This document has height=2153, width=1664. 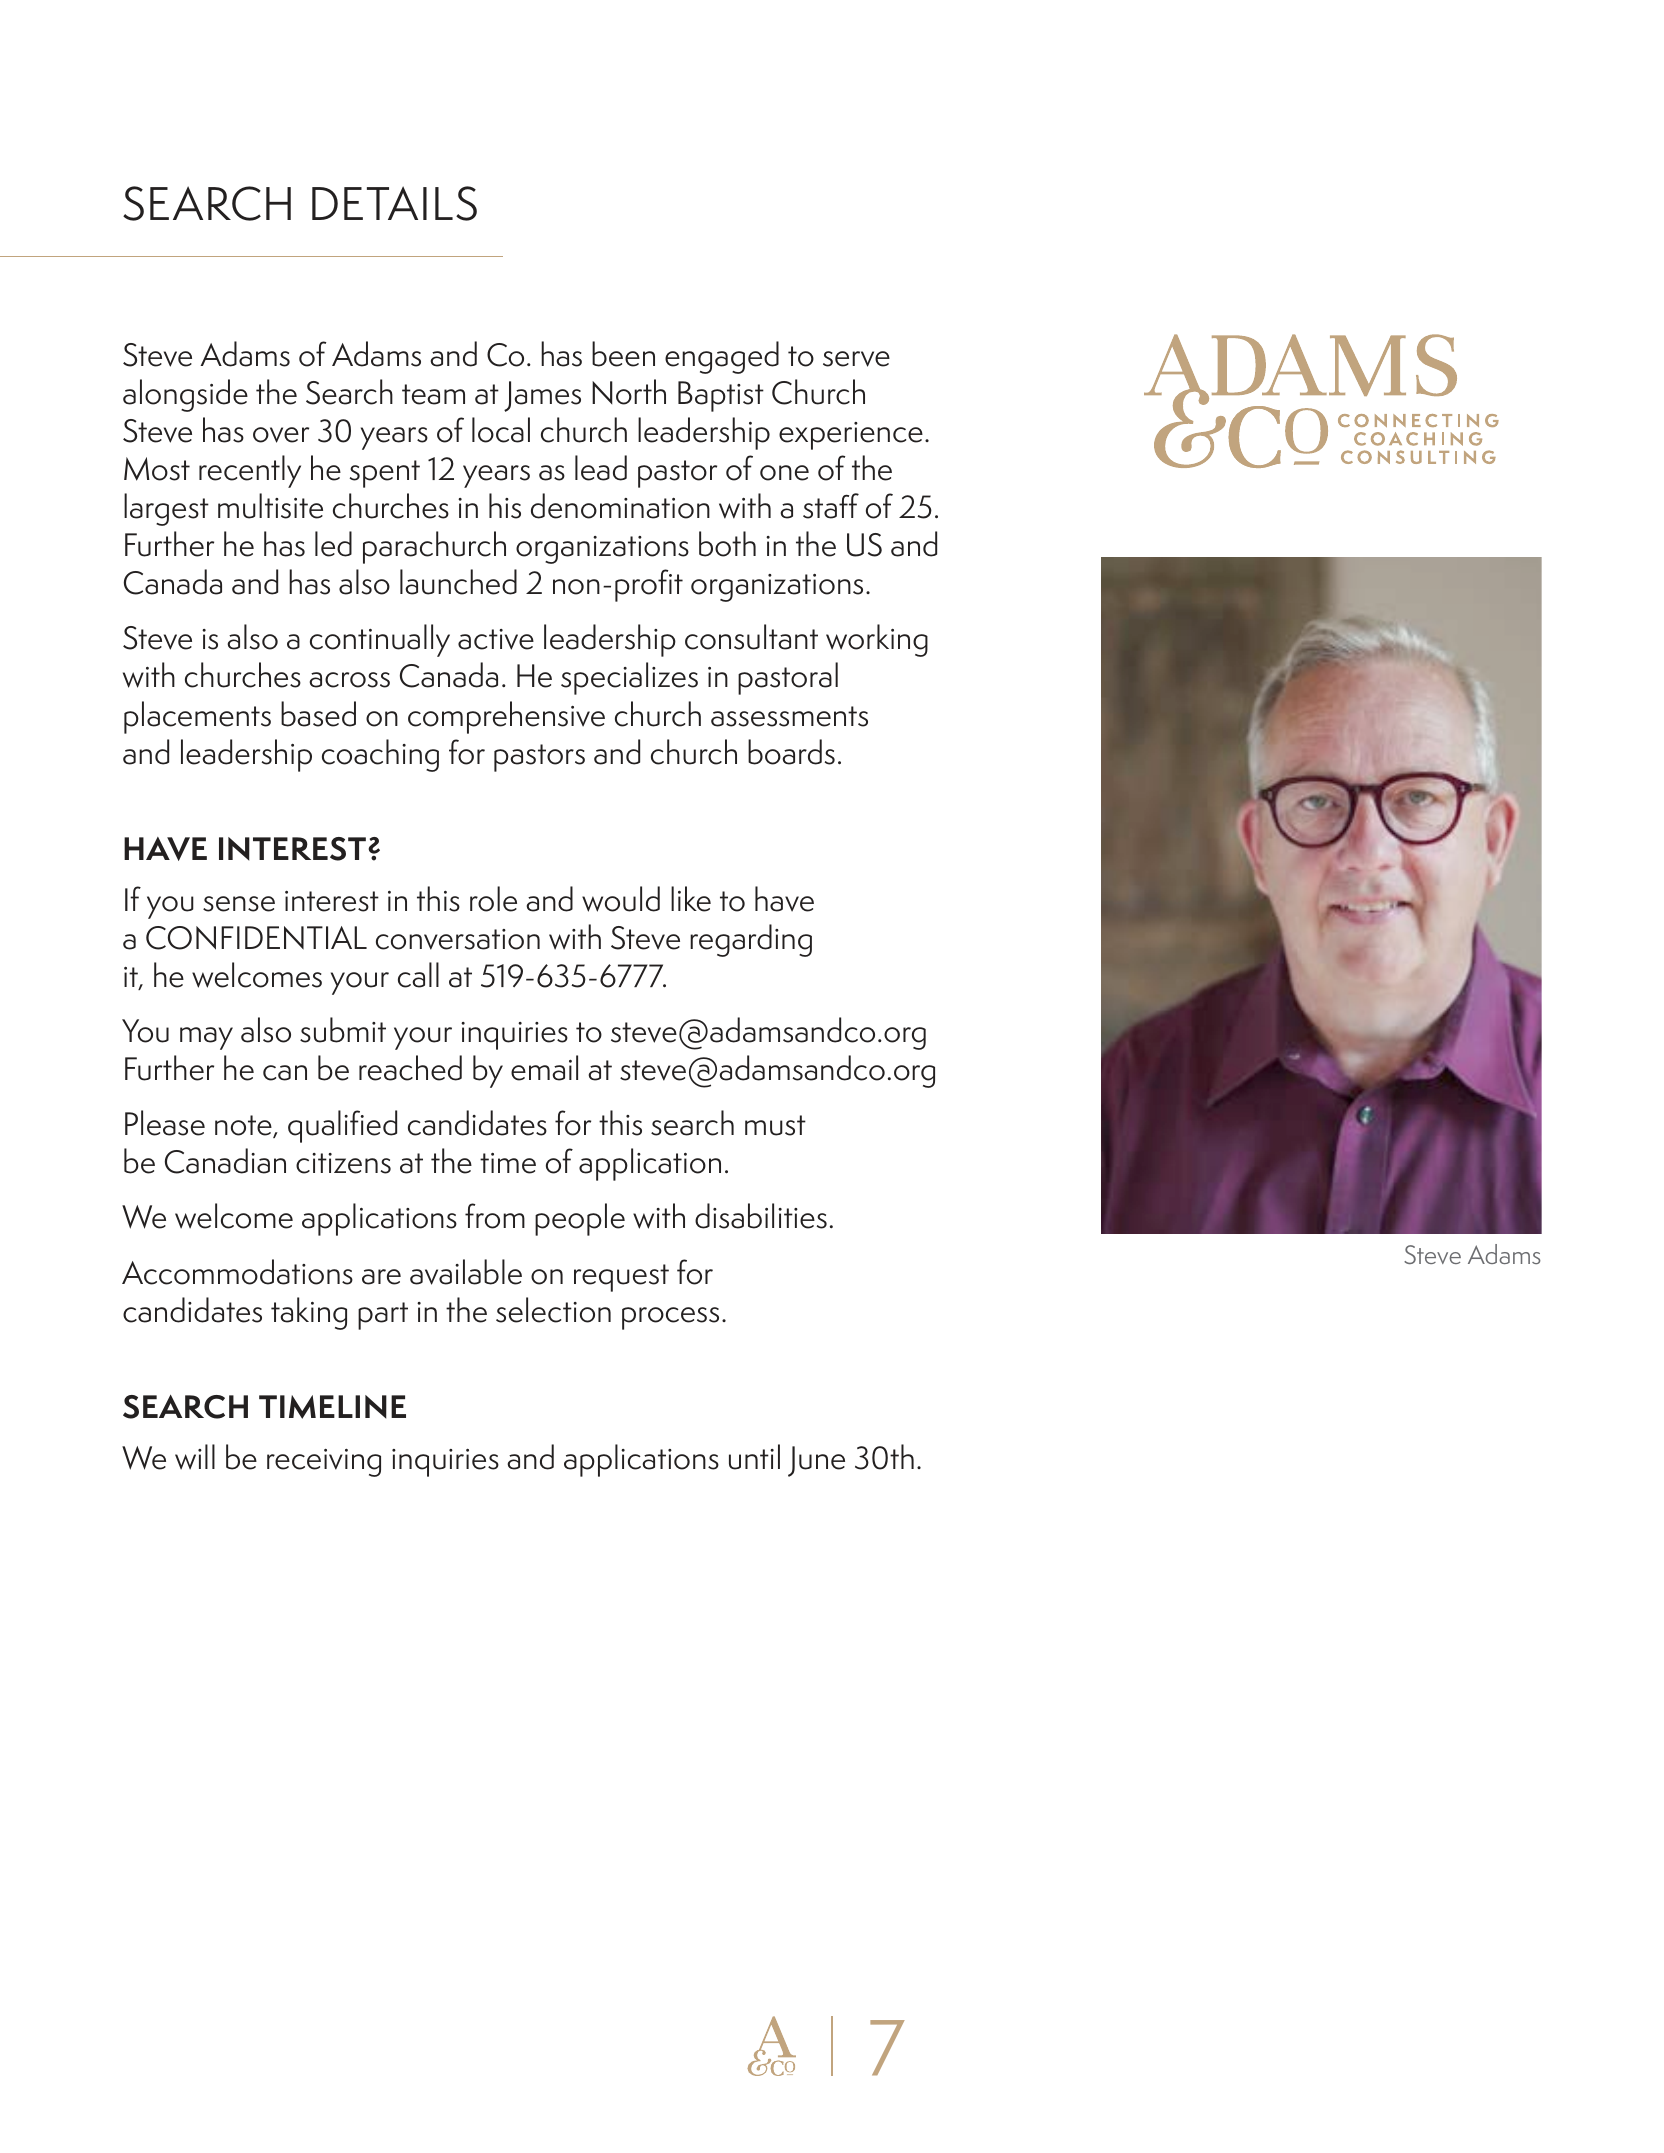 What do you see at coordinates (239, 904) in the document?
I see `sense` at bounding box center [239, 904].
